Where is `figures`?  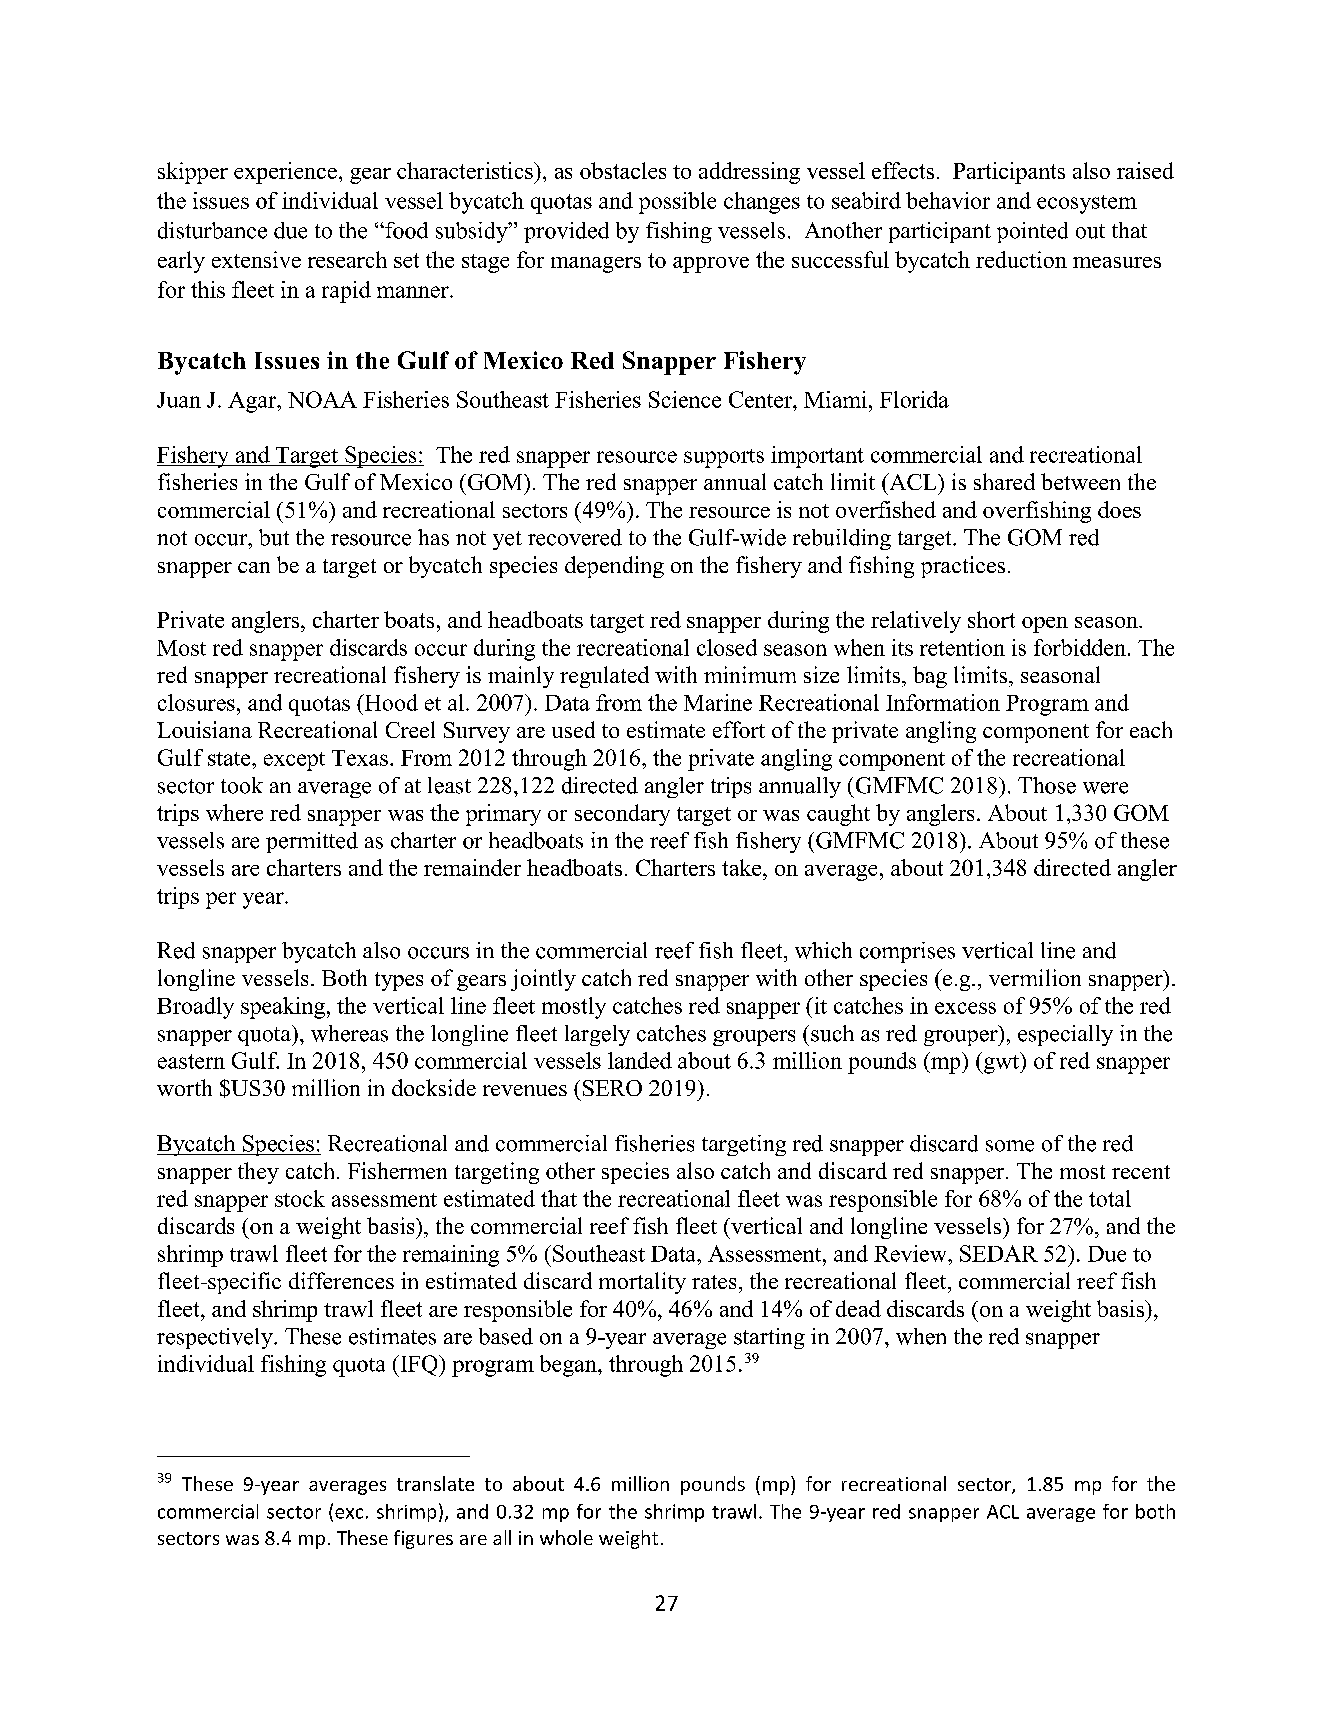
figures is located at coordinates (423, 1539).
